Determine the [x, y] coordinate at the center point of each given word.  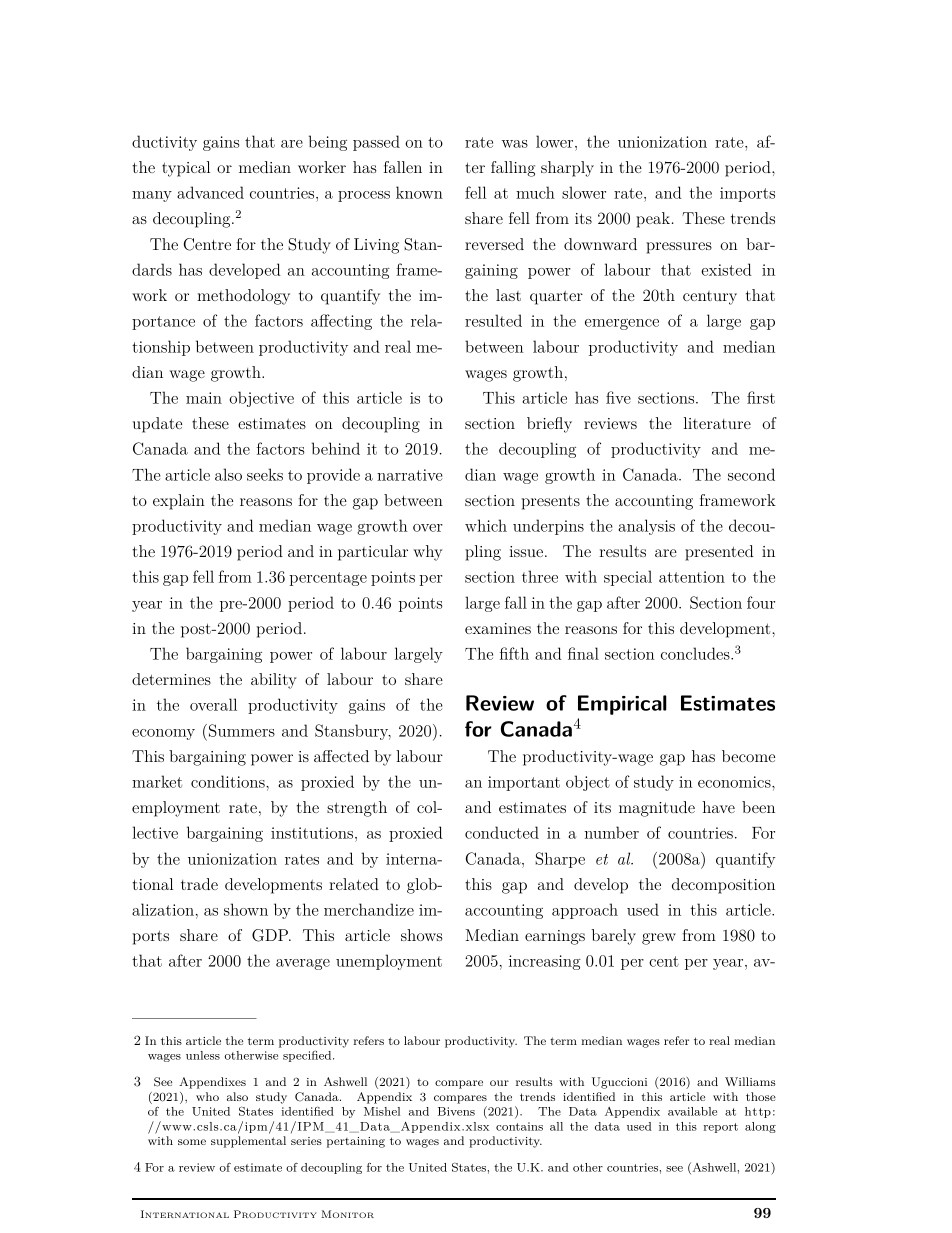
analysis [646, 527]
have [719, 807]
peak [653, 220]
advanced [210, 192]
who [207, 1096]
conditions [229, 781]
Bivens [456, 1111]
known [419, 192]
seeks [265, 474]
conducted [502, 832]
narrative [410, 475]
